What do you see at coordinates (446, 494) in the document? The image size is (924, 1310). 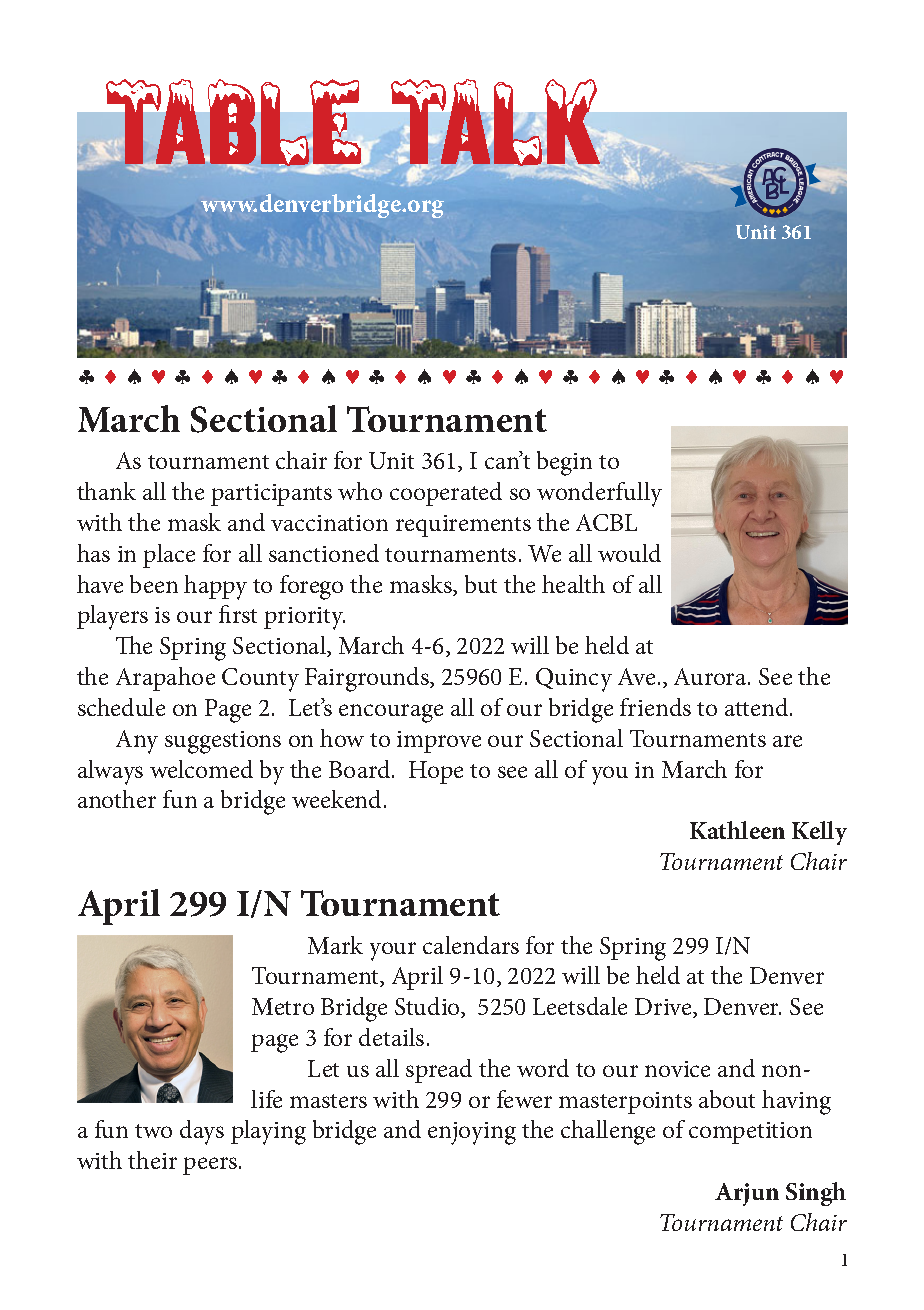 I see `cooperated` at bounding box center [446, 494].
